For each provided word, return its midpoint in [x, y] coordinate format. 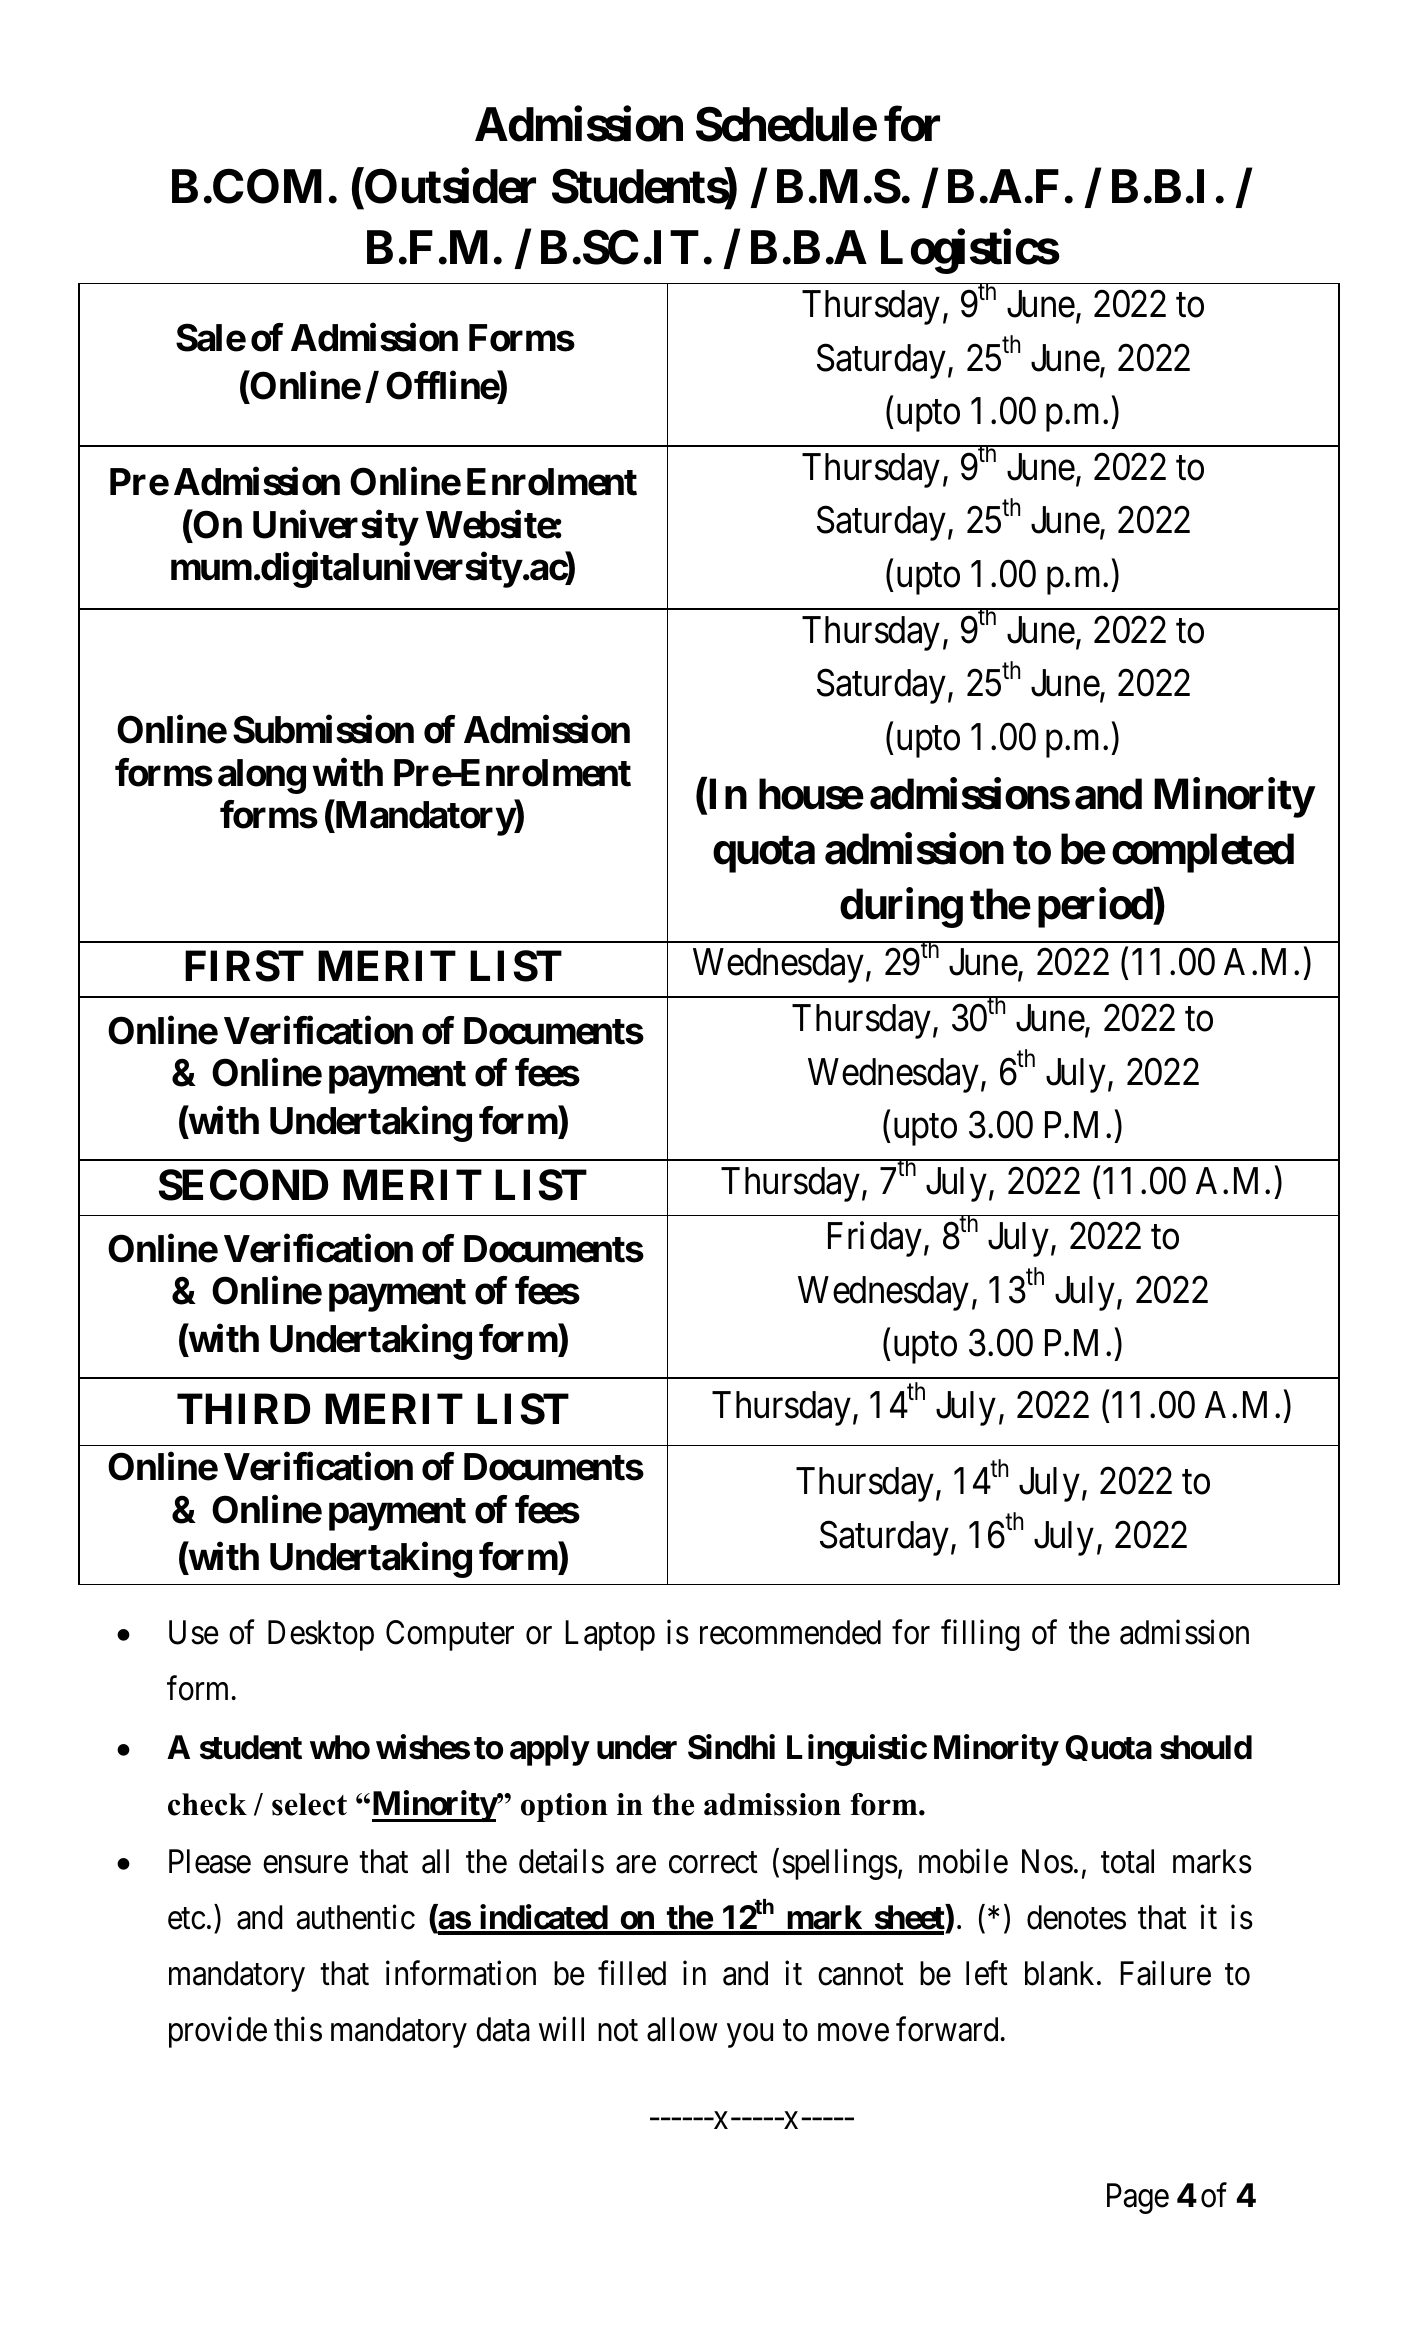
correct [713, 1863]
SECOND [243, 1185]
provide [218, 2032]
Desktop [321, 1635]
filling [980, 1635]
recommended [790, 1632]
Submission [323, 729]
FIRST [244, 966]
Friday [875, 1239]
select [309, 1804]
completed [1203, 853]
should [1206, 1747]
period [1096, 908]
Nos [1047, 1861]
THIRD [243, 1409]
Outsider [449, 186]
